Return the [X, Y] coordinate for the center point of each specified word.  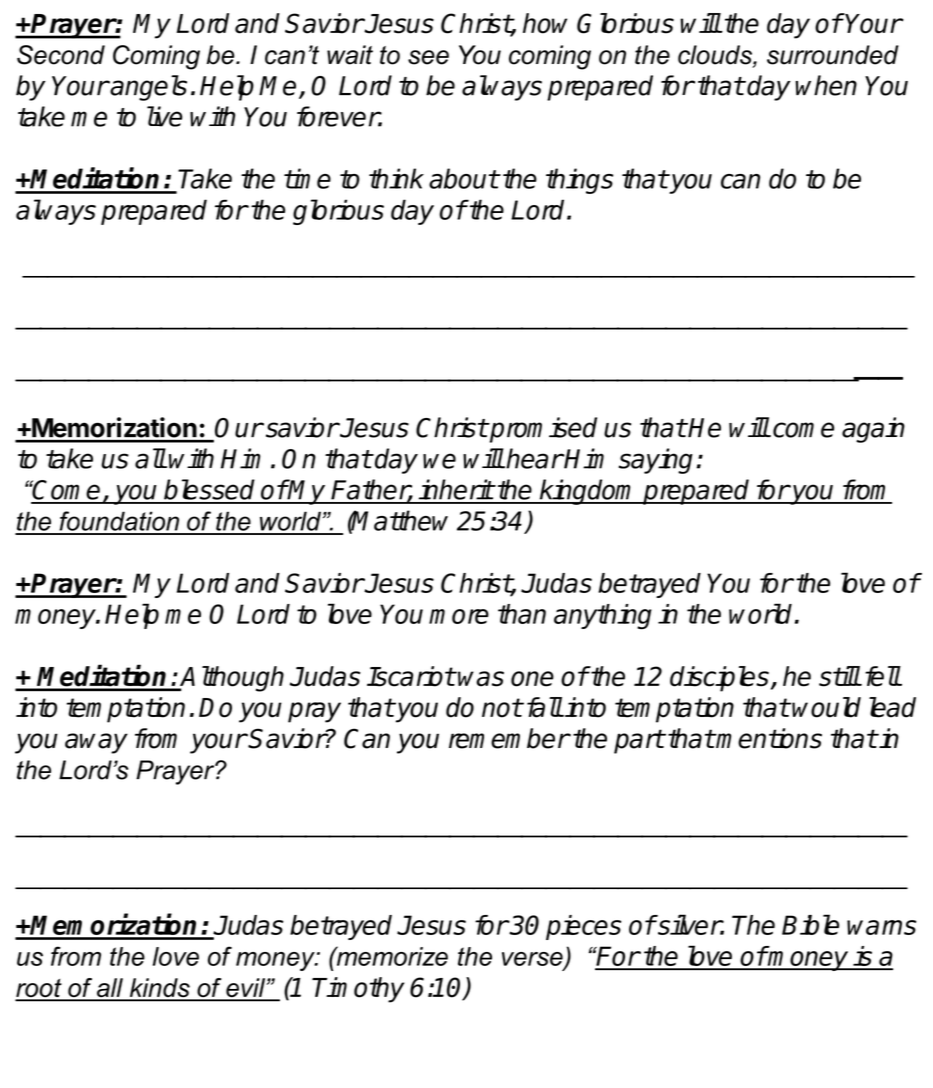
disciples [719, 679]
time [307, 178]
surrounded [833, 55]
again [873, 430]
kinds [159, 989]
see [428, 57]
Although [231, 679]
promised [542, 430]
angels [148, 88]
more [459, 616]
